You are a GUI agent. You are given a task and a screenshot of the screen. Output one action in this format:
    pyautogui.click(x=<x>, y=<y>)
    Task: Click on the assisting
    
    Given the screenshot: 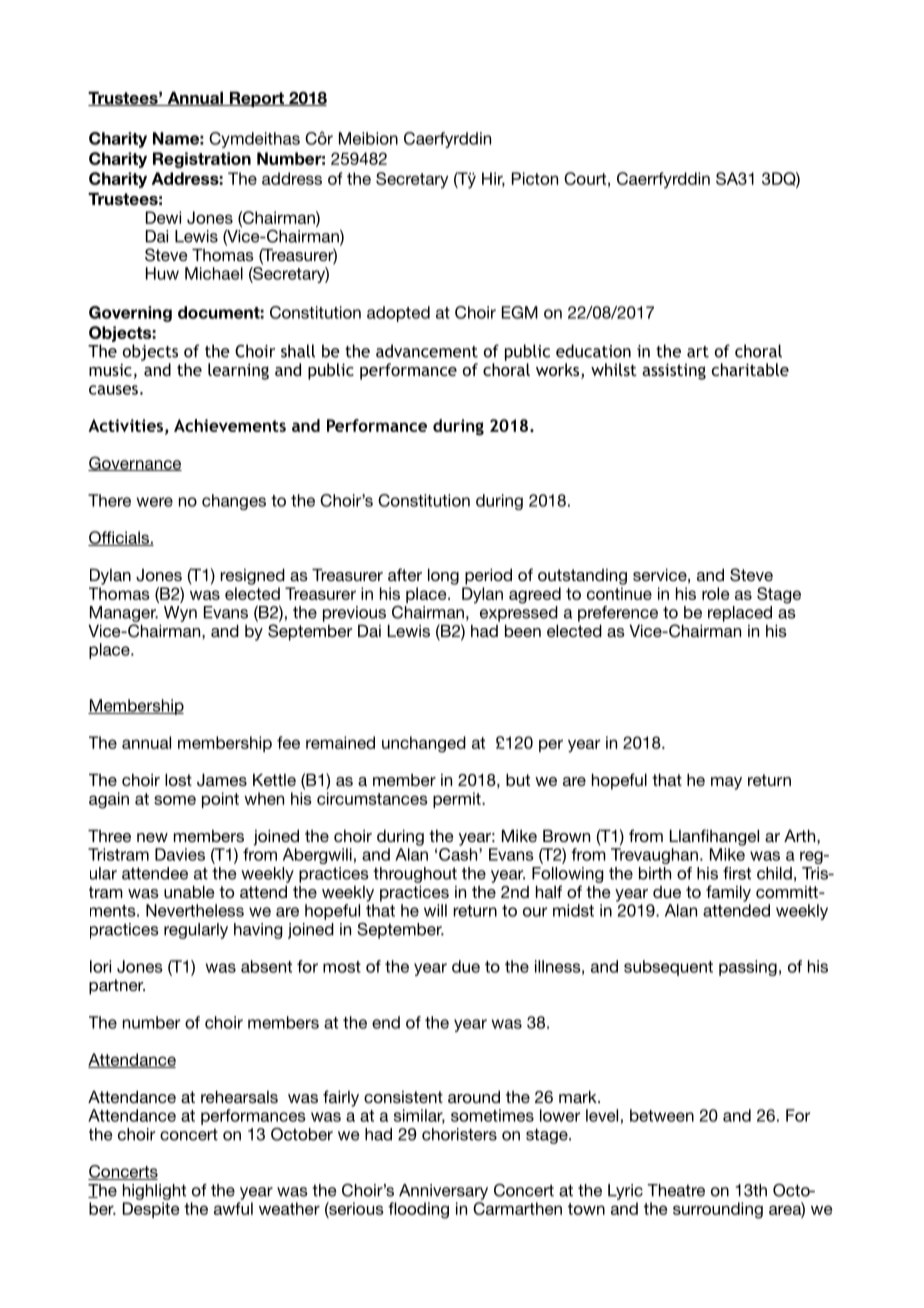 What is the action you would take?
    pyautogui.click(x=674, y=371)
